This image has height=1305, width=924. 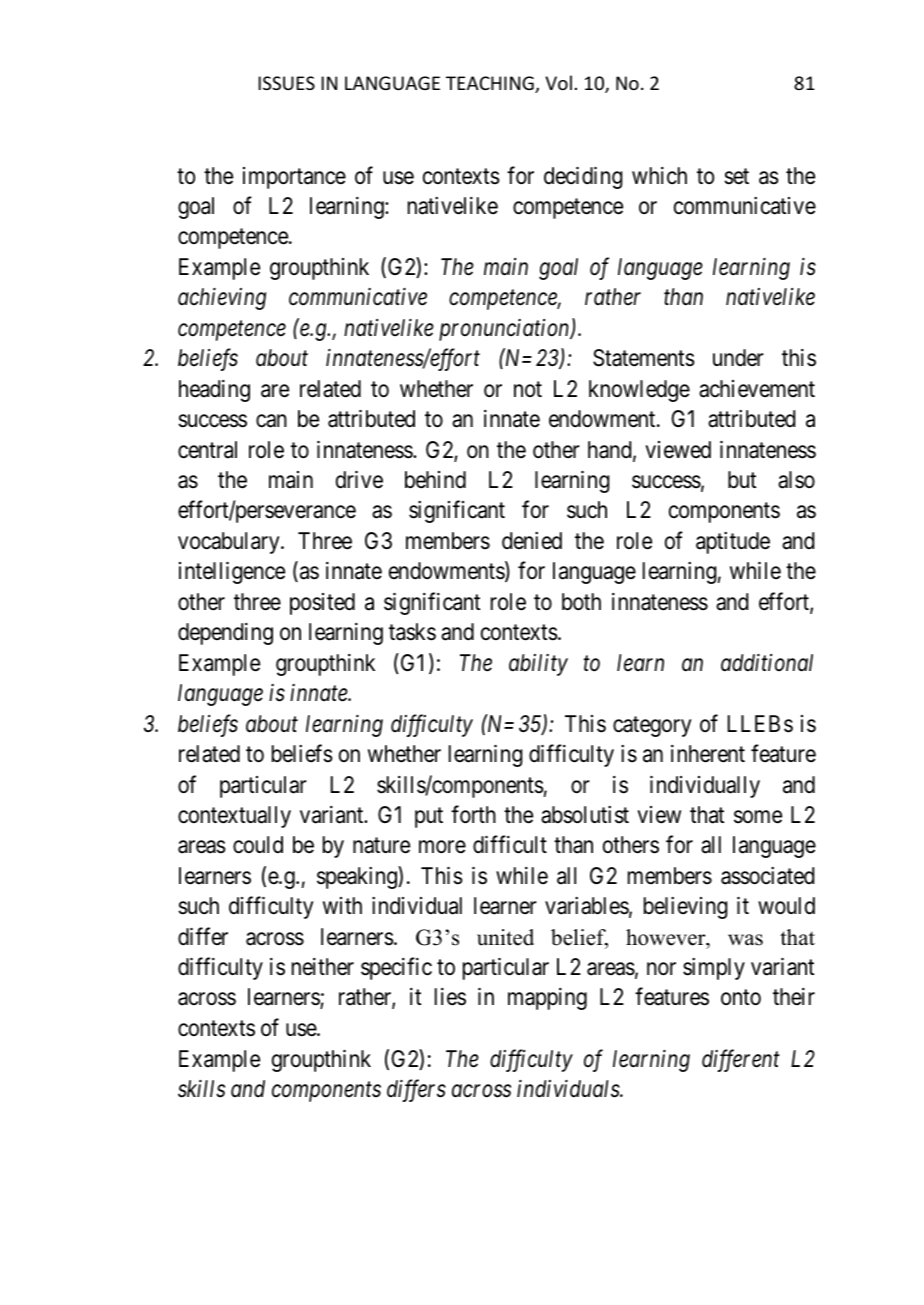 I want to click on neither, so click(x=323, y=967).
